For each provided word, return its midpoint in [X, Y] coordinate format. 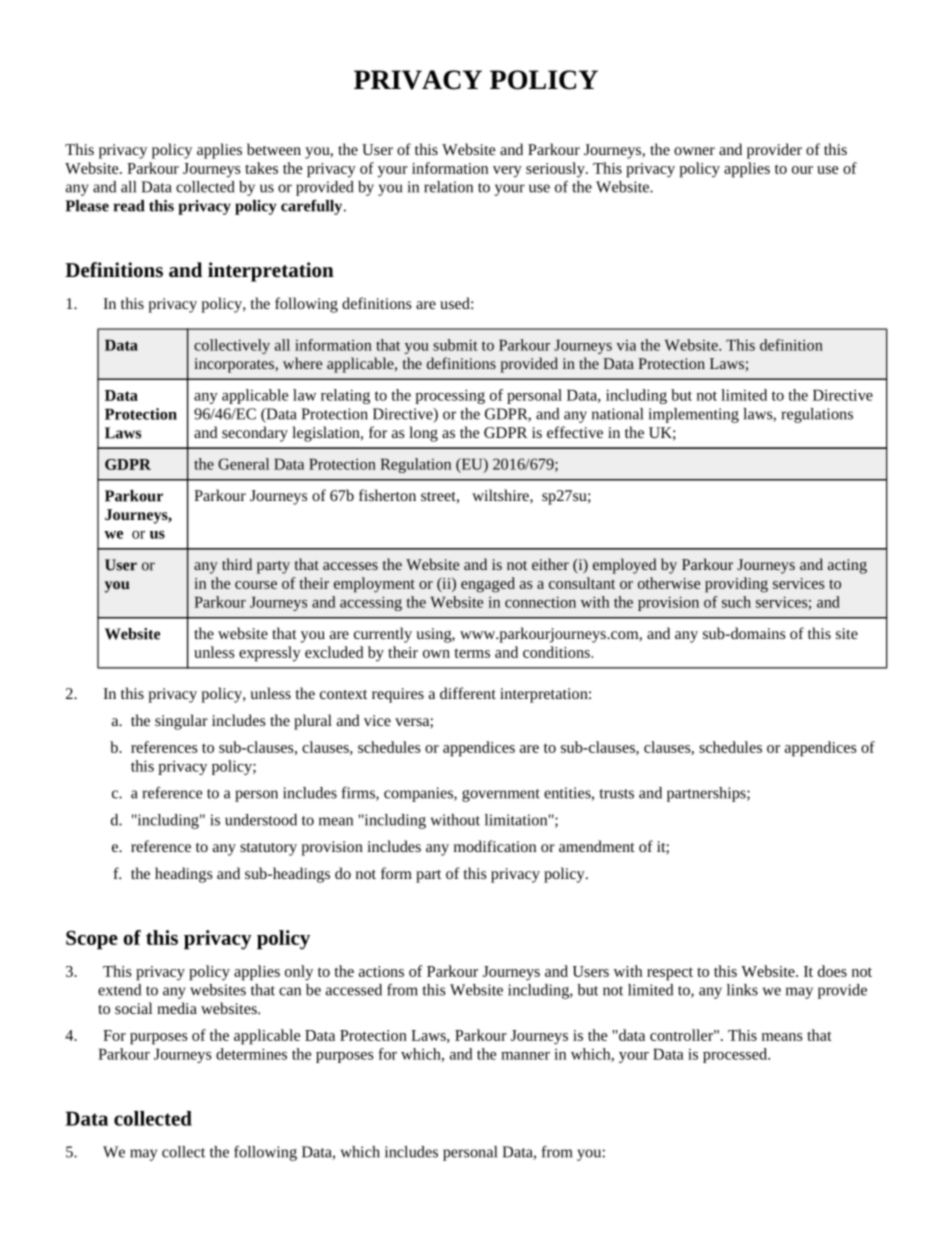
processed [736, 1055]
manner [525, 1056]
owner [694, 151]
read [129, 206]
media [177, 1008]
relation [448, 187]
